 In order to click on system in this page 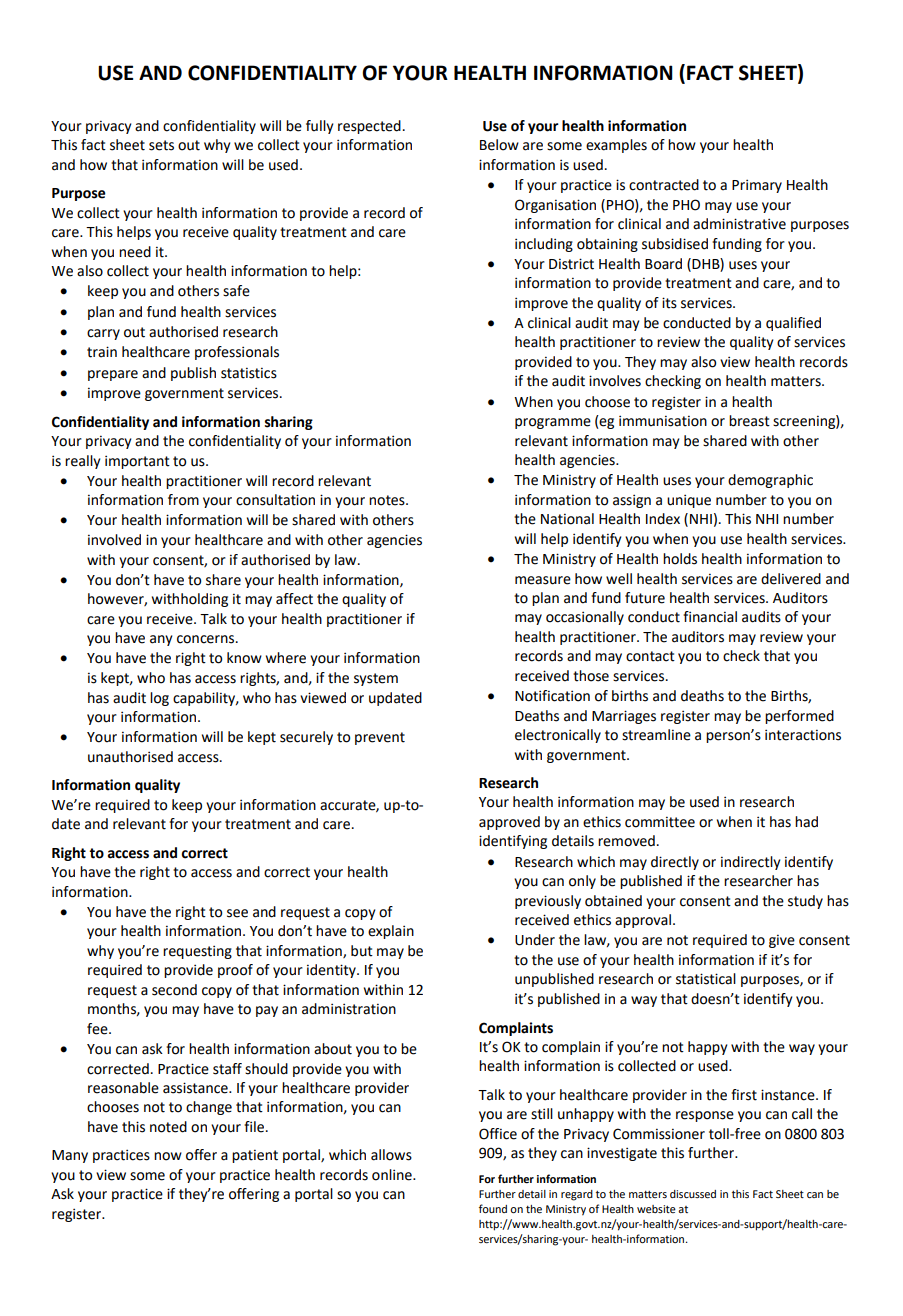, I will do `click(376, 679)`.
